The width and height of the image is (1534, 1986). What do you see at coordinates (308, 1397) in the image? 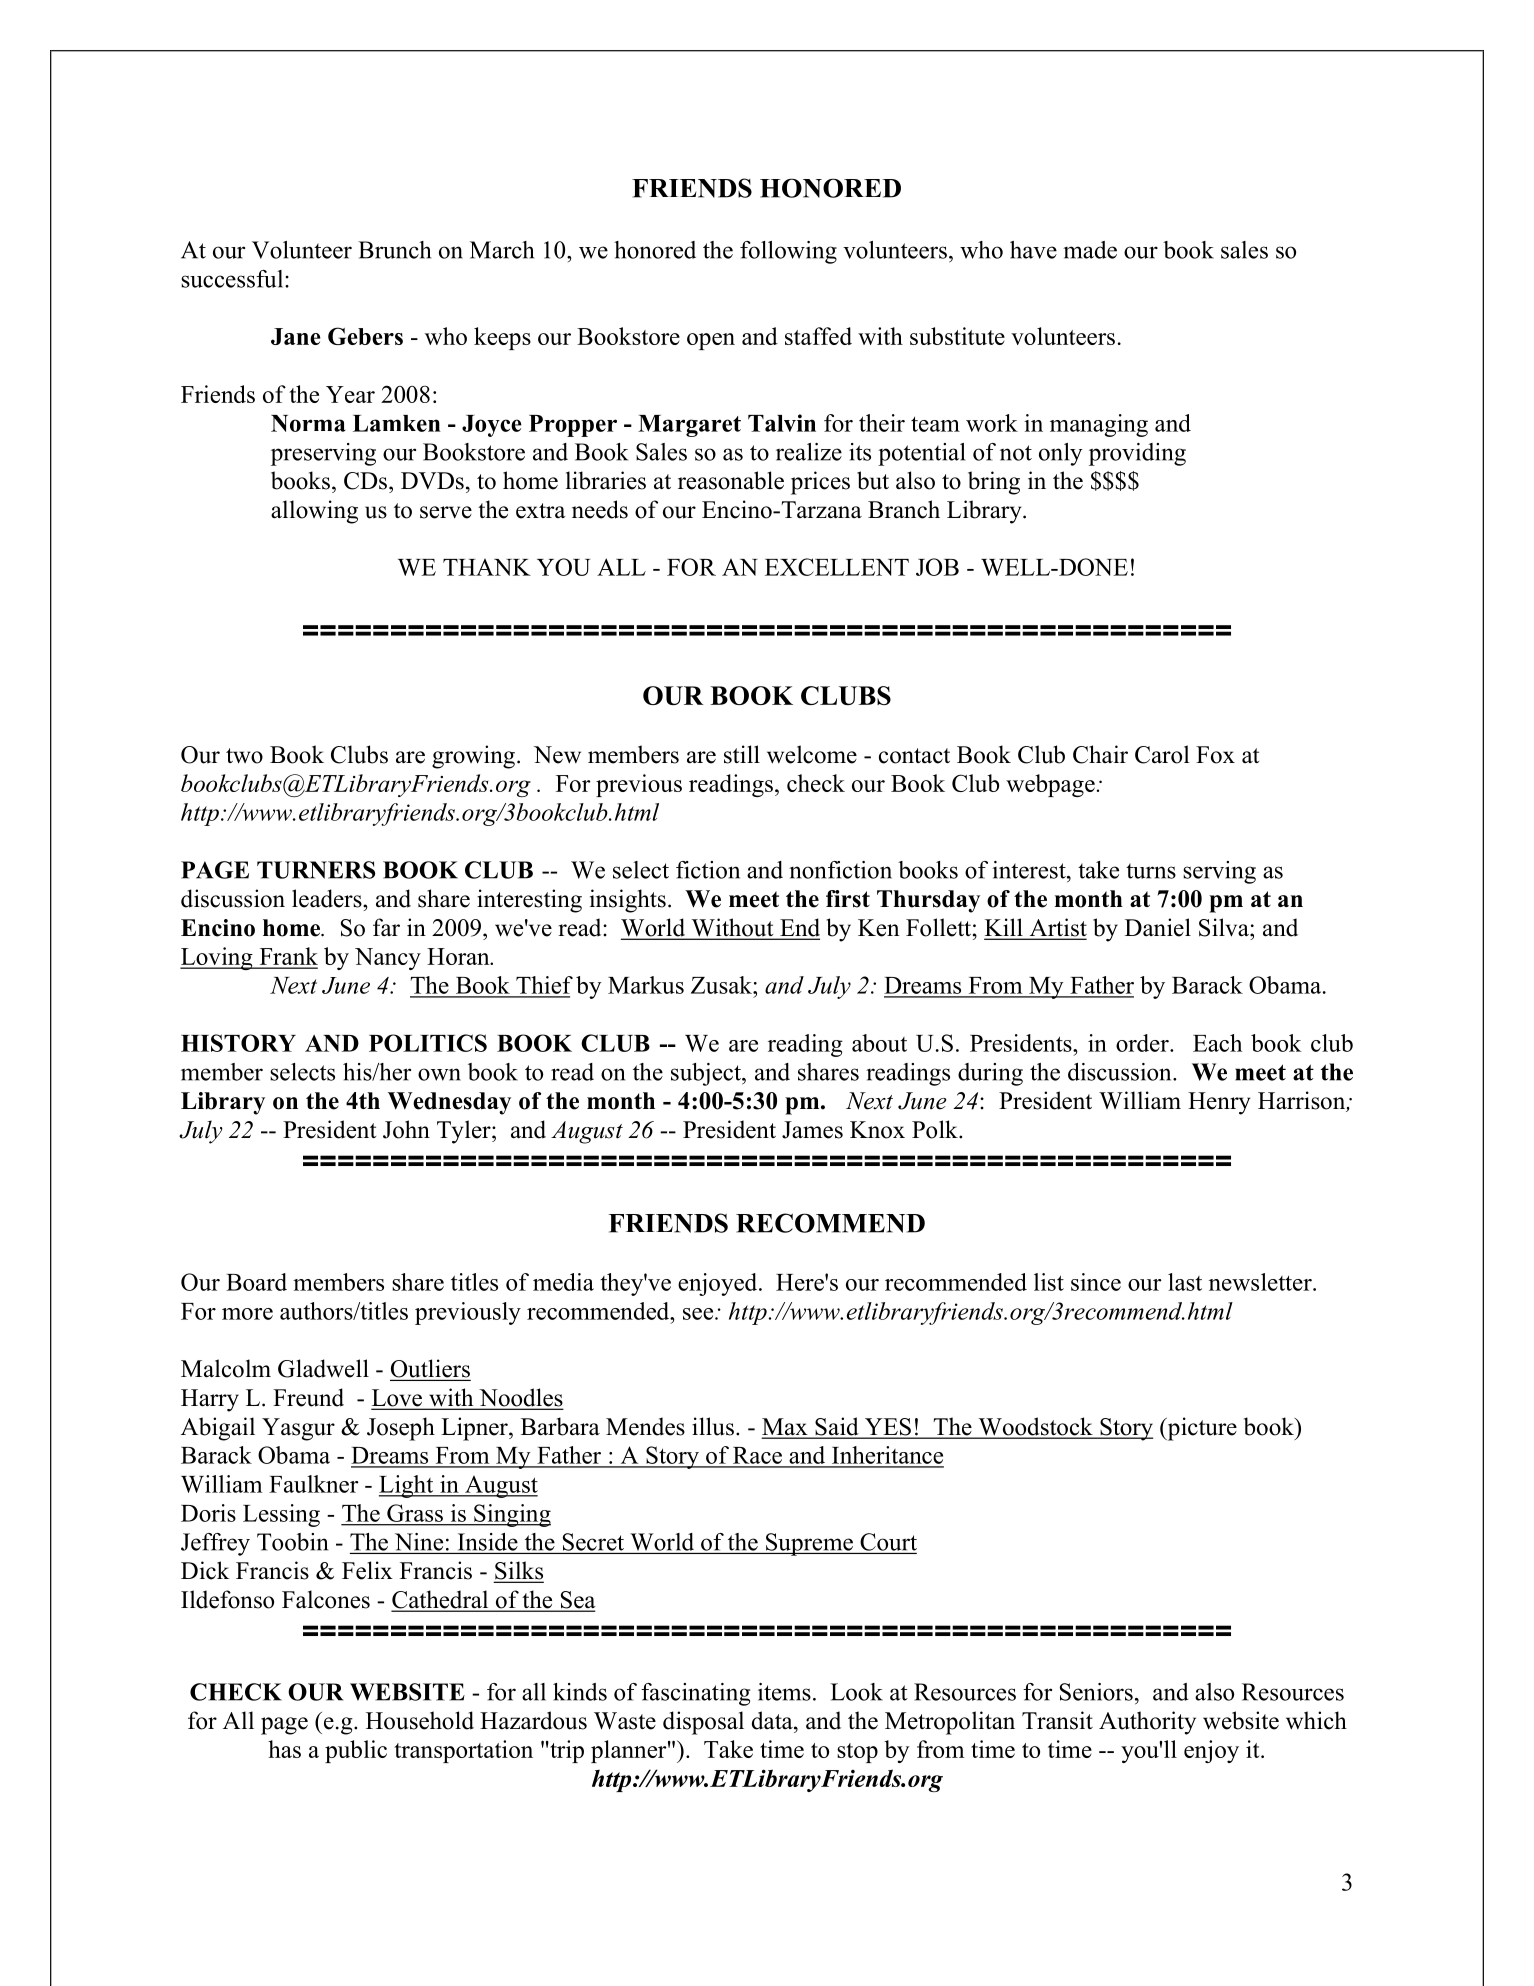
I see `Freund` at bounding box center [308, 1397].
